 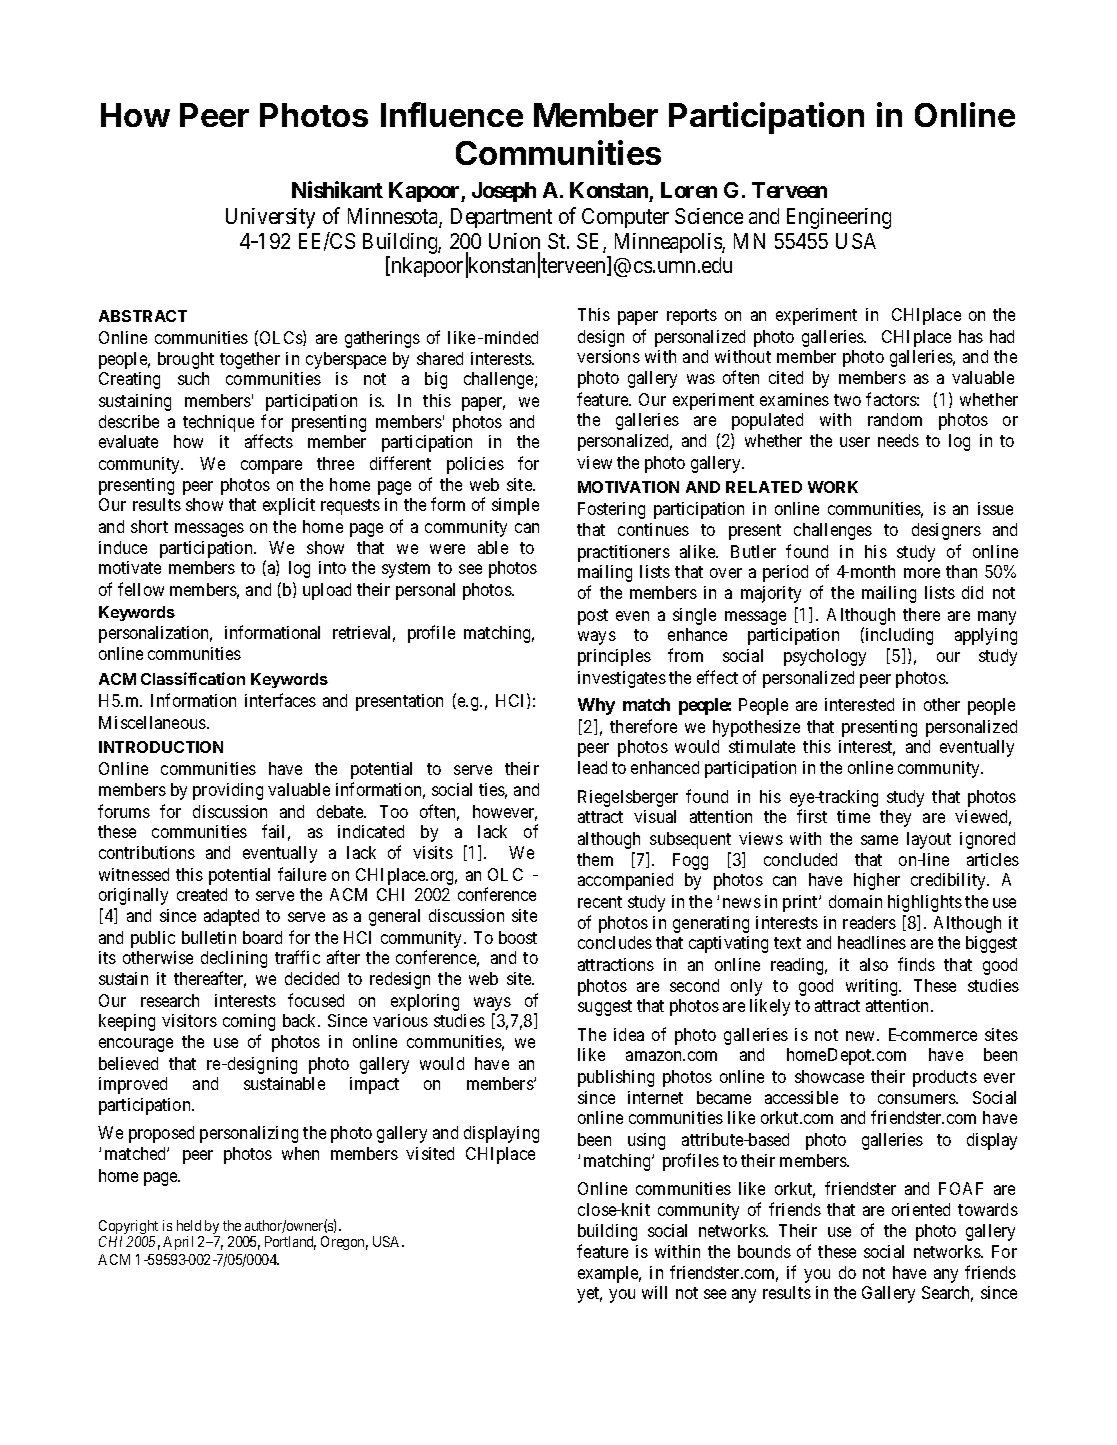 What do you see at coordinates (504, 192) in the page?
I see `Joseph` at bounding box center [504, 192].
